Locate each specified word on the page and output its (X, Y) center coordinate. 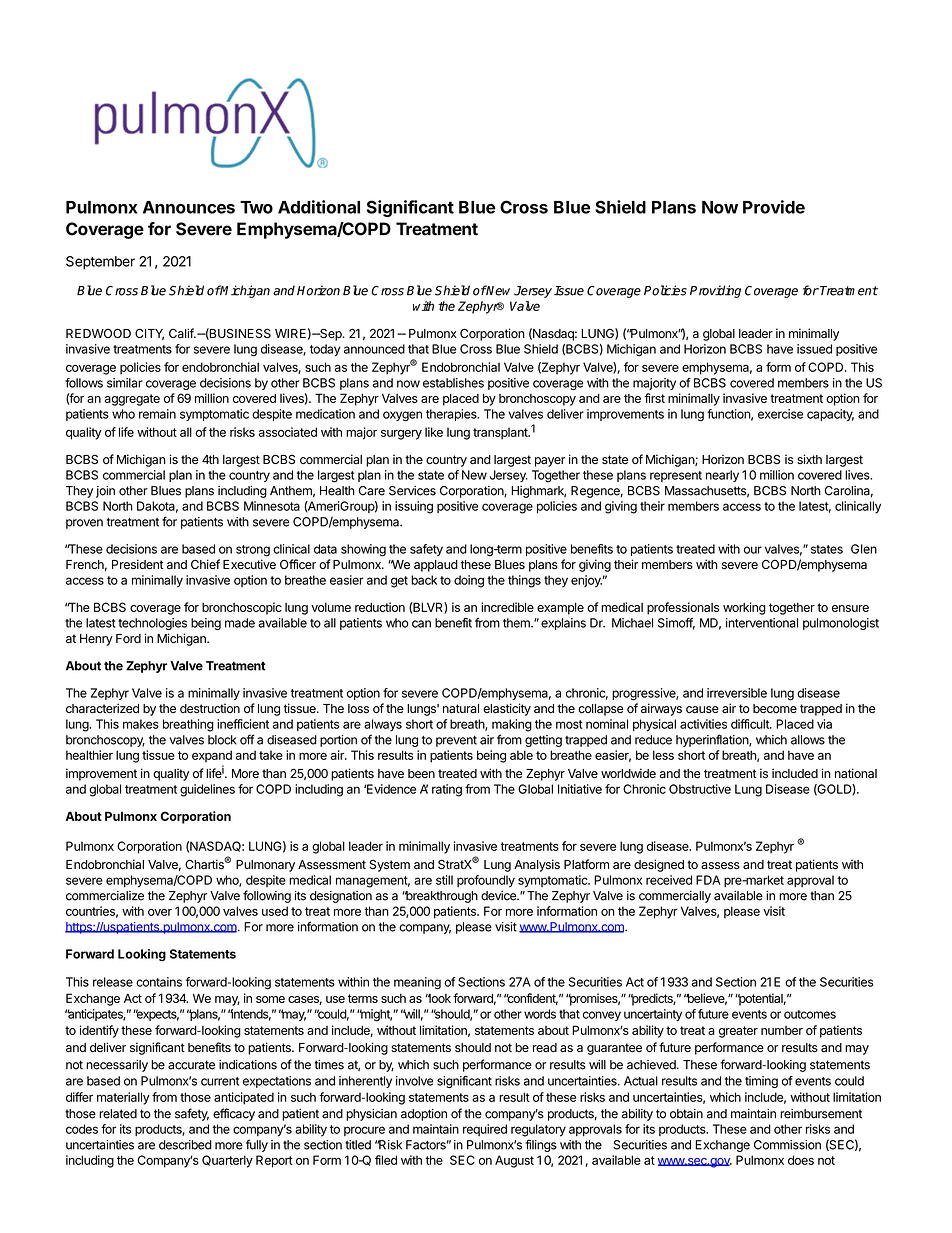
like (434, 432)
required (485, 1130)
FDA (708, 880)
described (185, 1145)
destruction (210, 708)
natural (461, 708)
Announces (189, 207)
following (267, 896)
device (499, 896)
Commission (787, 1145)
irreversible (737, 693)
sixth (809, 459)
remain (157, 414)
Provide (774, 207)
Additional (319, 207)
